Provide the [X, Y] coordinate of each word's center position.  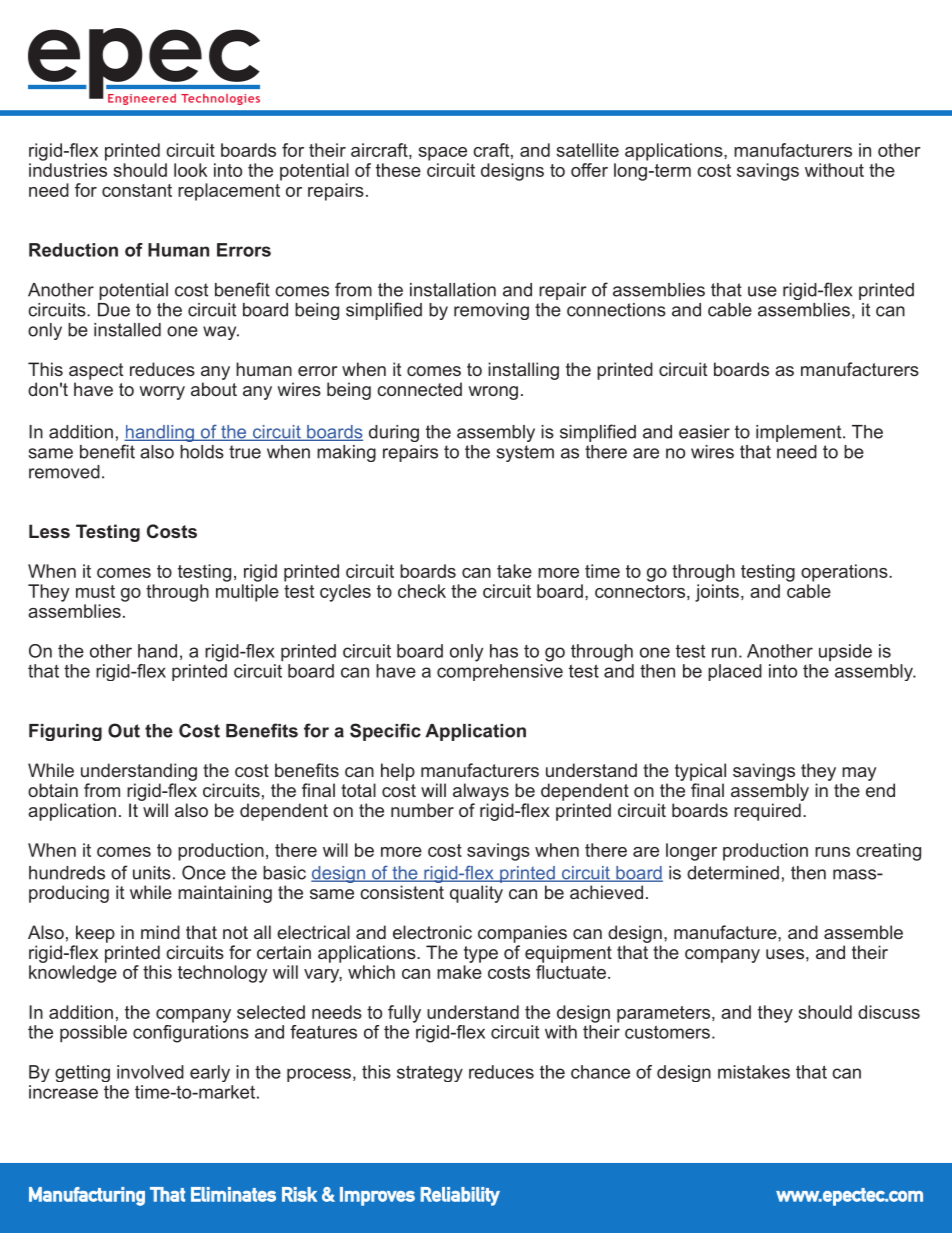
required [767, 812]
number [422, 810]
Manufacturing [87, 1196]
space [443, 154]
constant [137, 190]
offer [589, 170]
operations [845, 573]
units [152, 873]
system [525, 453]
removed [64, 472]
